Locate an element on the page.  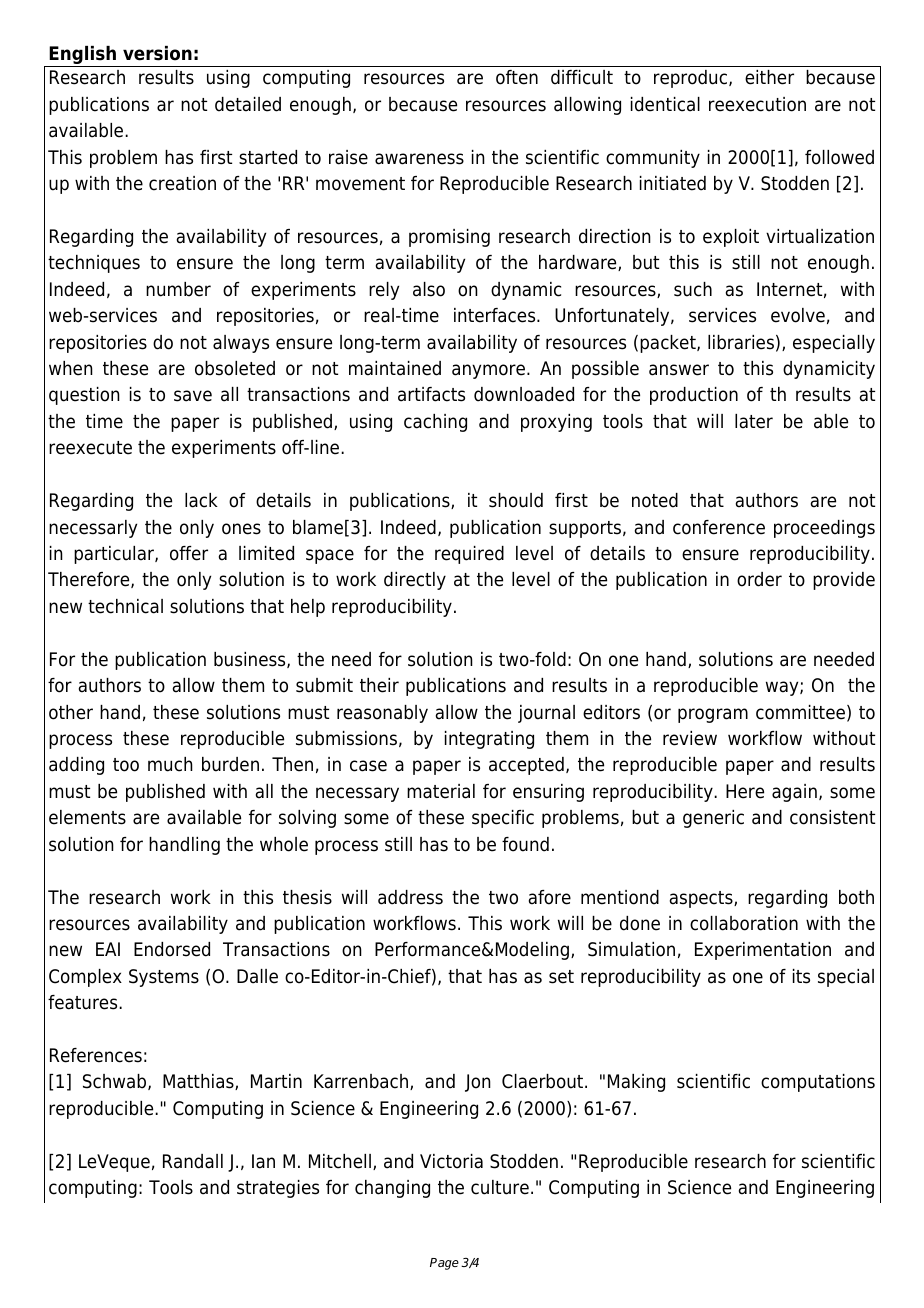
technical is located at coordinates (125, 606).
